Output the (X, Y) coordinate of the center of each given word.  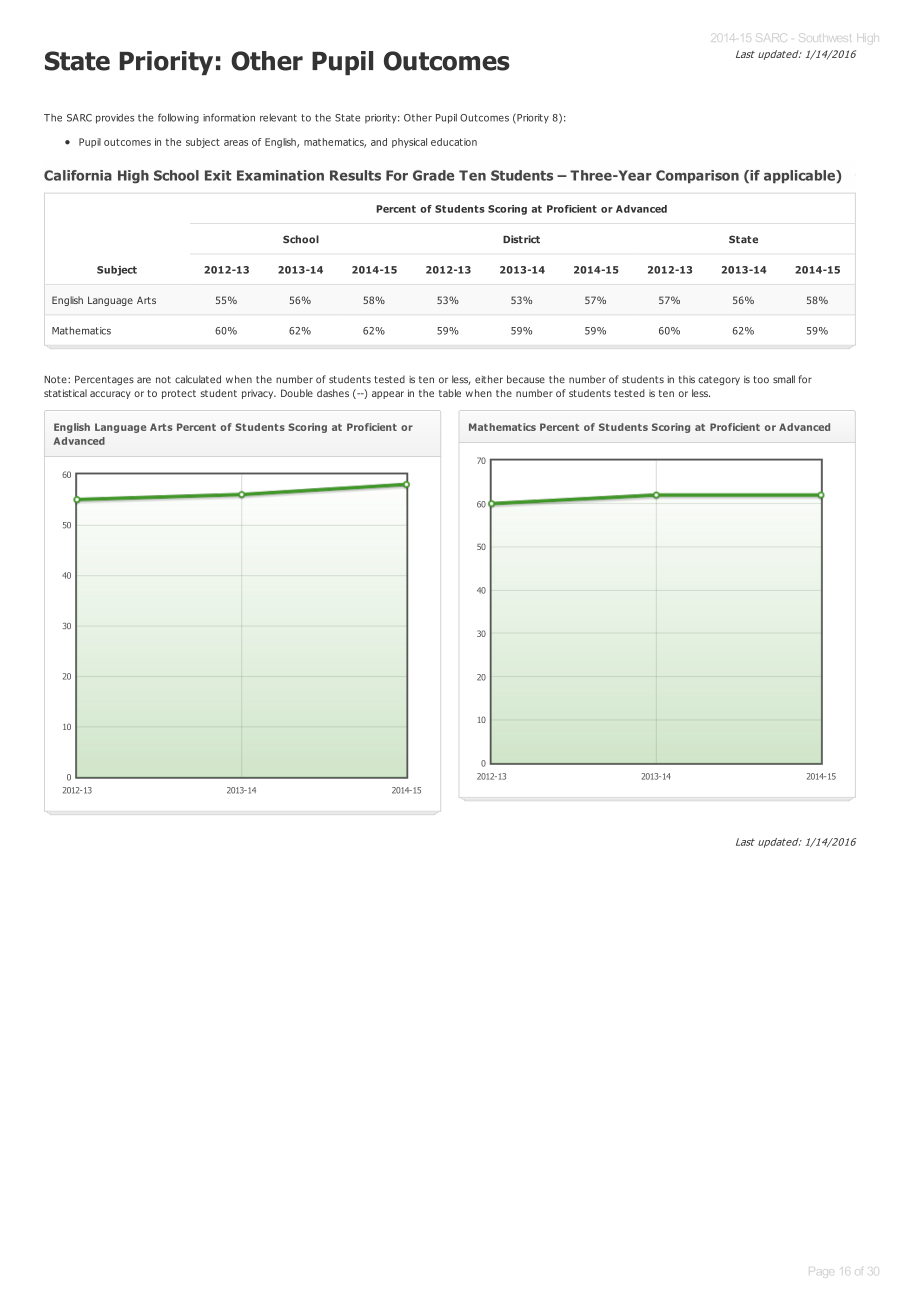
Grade (433, 175)
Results (355, 175)
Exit (218, 175)
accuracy (110, 395)
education (454, 142)
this (687, 379)
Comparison (697, 176)
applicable (799, 176)
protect (179, 394)
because (526, 379)
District (521, 239)
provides (115, 119)
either (489, 379)
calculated (198, 379)
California (78, 175)
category (719, 380)
